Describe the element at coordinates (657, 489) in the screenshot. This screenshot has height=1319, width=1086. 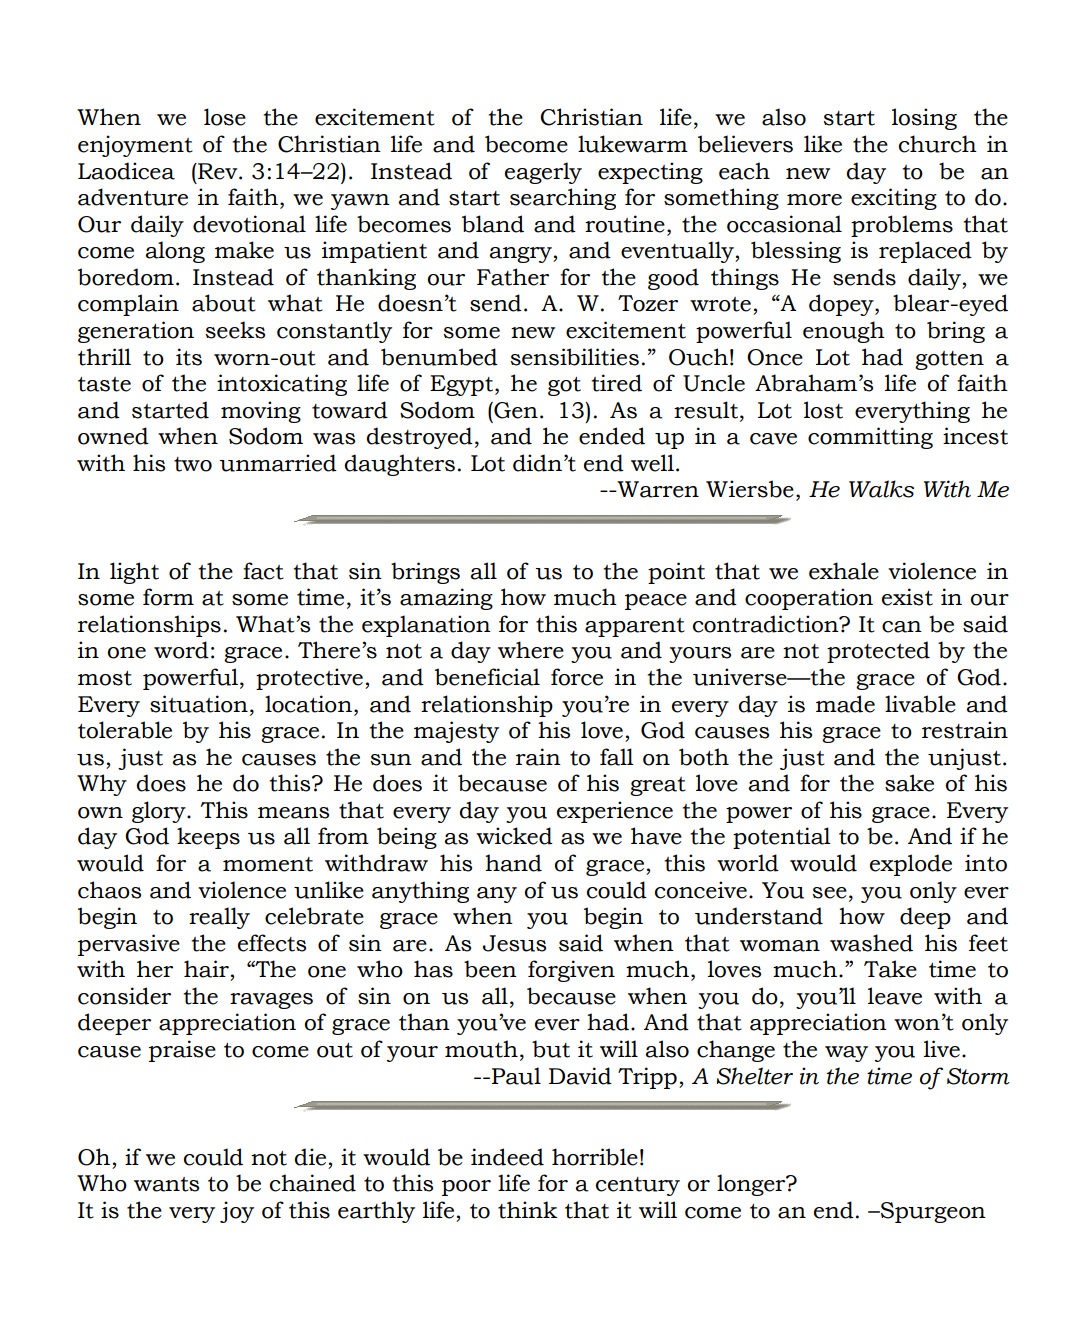
I see `Warren` at that location.
